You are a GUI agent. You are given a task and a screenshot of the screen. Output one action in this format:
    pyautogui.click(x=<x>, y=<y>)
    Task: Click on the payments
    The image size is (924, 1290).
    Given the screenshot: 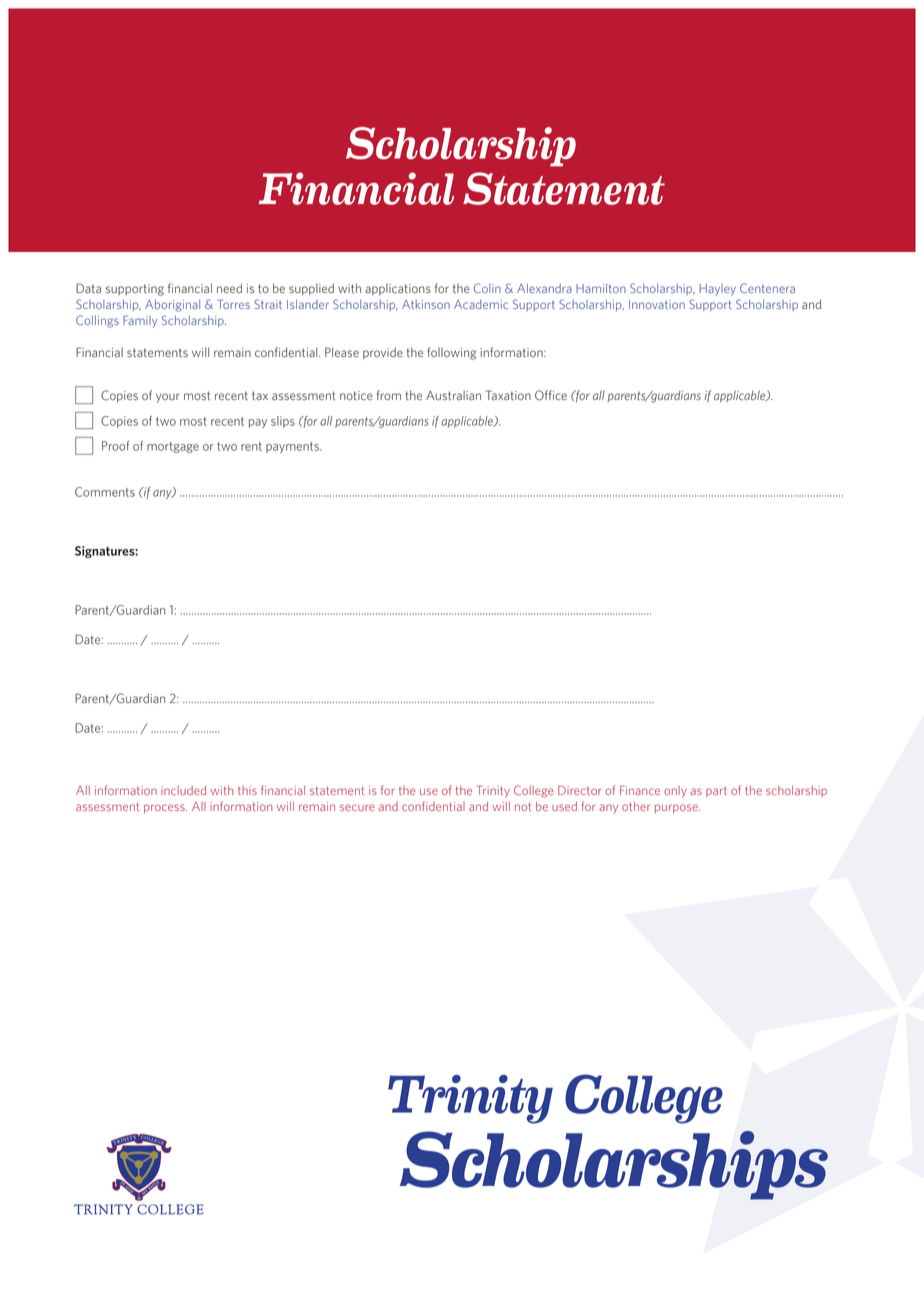 What is the action you would take?
    pyautogui.click(x=293, y=447)
